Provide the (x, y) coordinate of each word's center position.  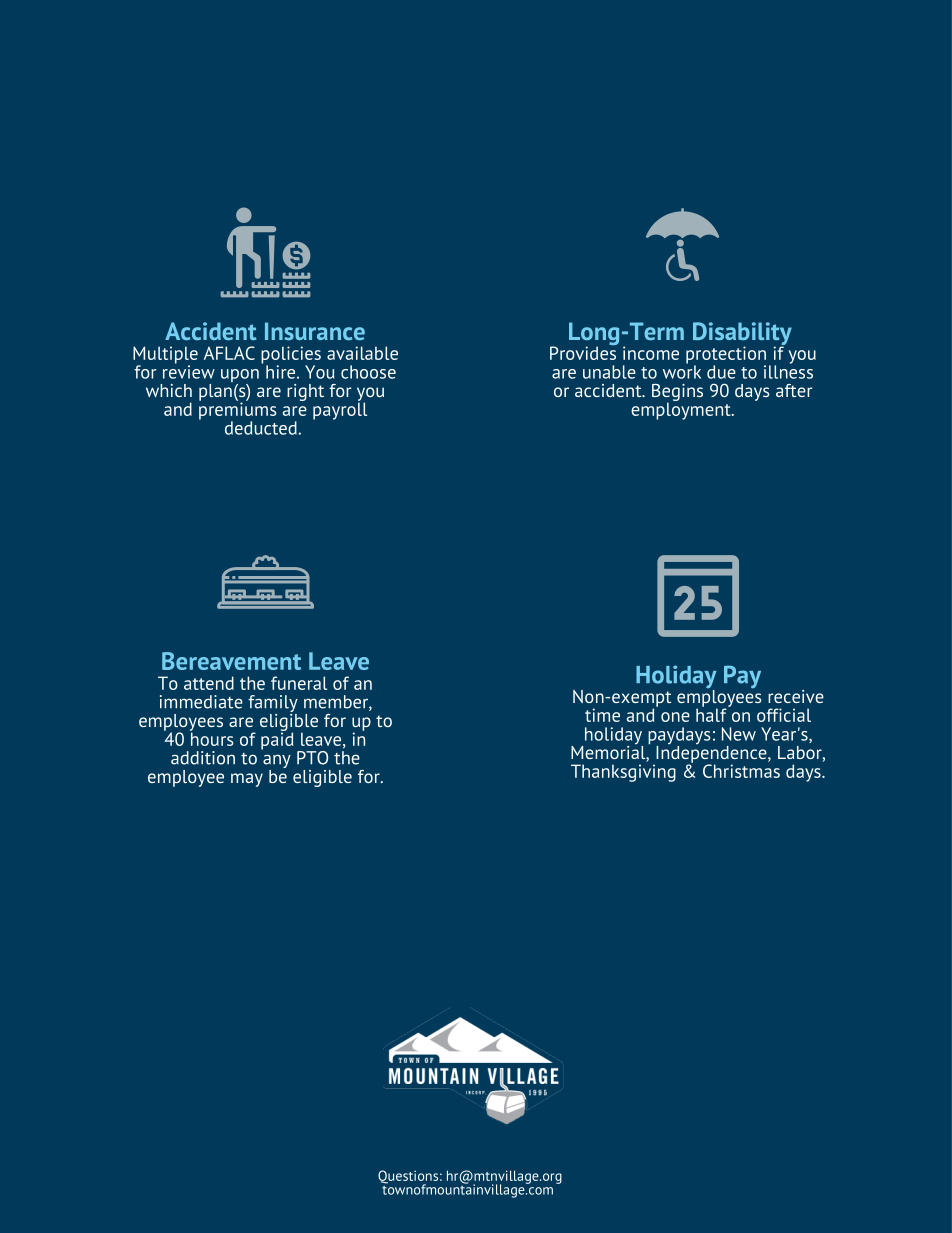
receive (796, 696)
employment (682, 410)
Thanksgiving (623, 773)
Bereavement (231, 661)
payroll (340, 410)
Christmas (741, 771)
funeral (299, 683)
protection (726, 356)
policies (291, 356)
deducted (262, 428)
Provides (583, 352)
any (277, 762)
